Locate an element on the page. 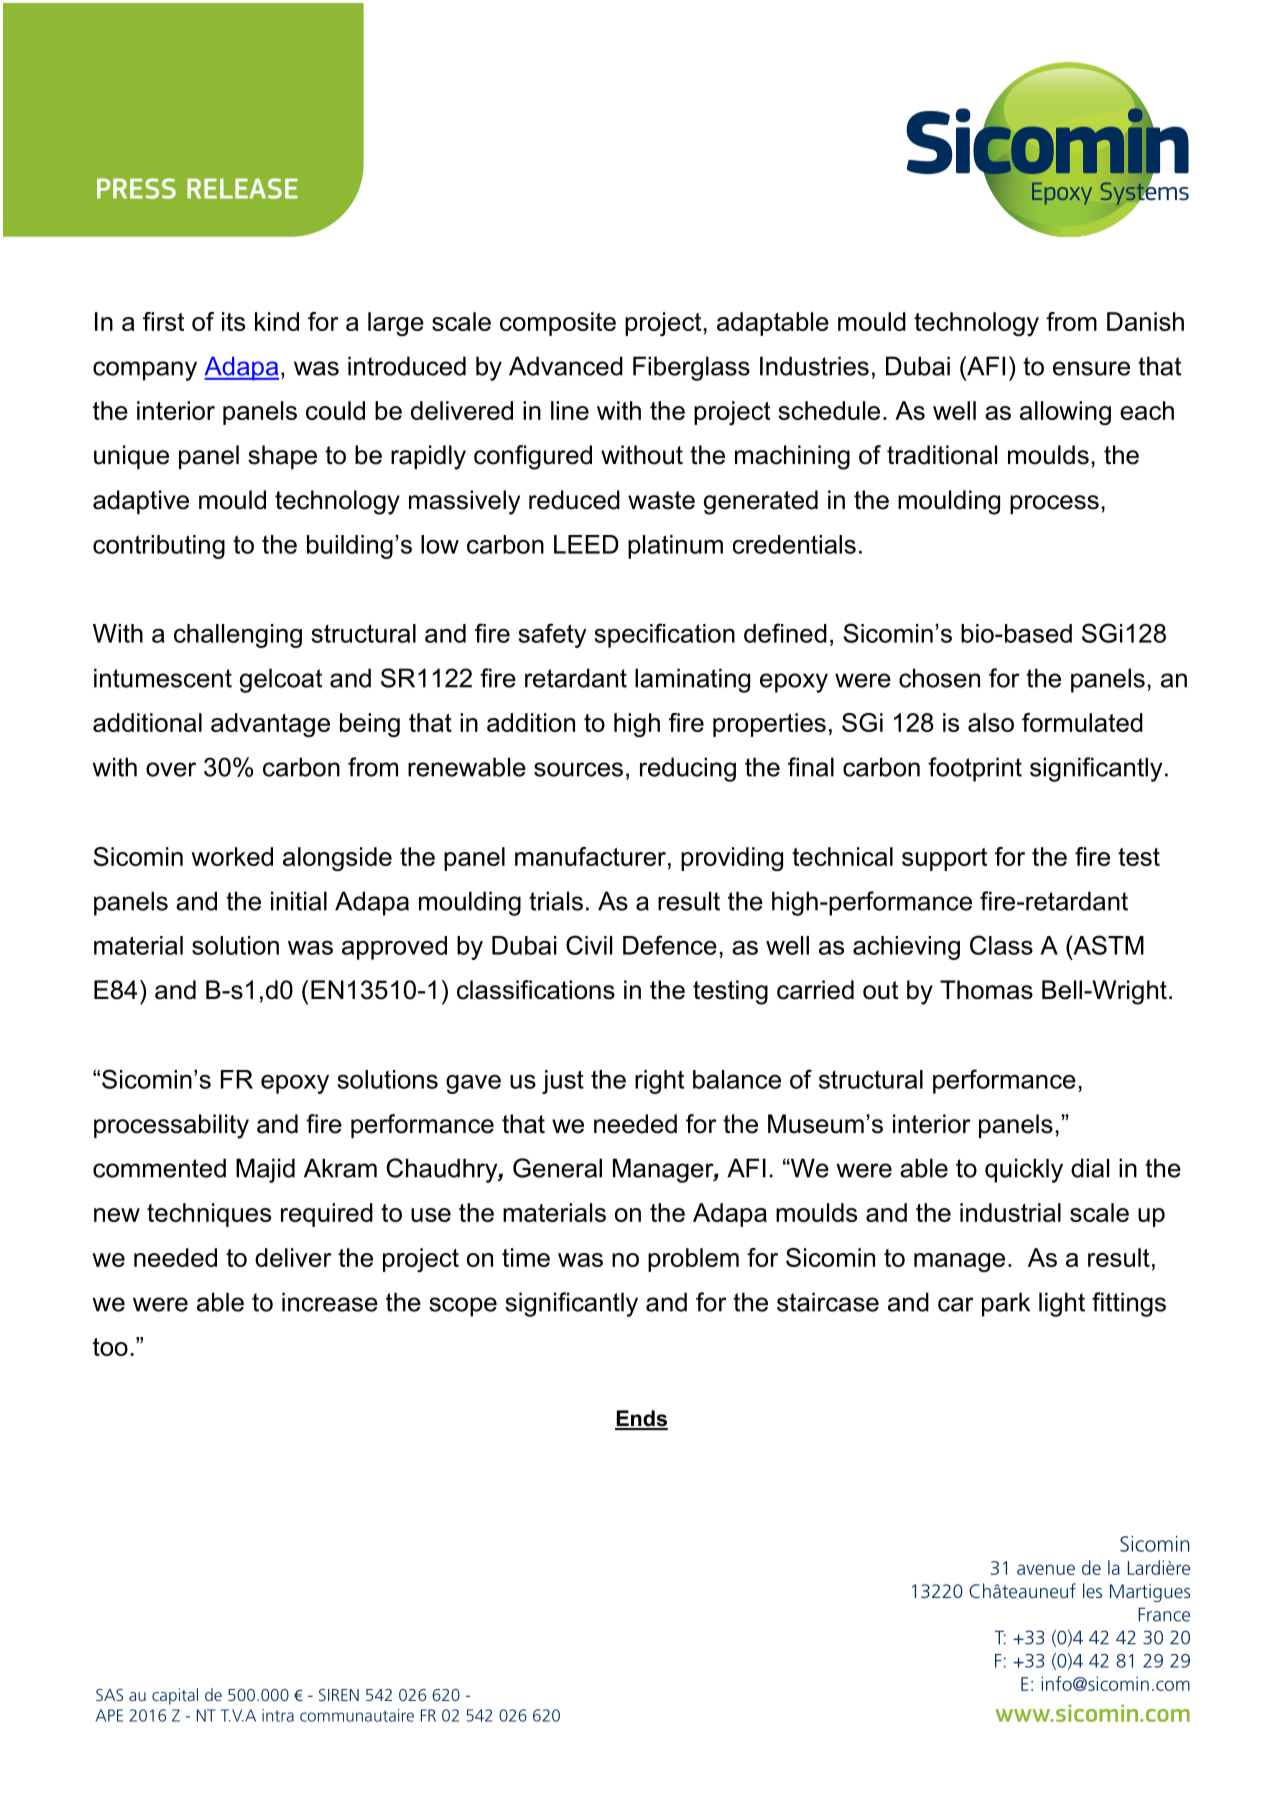 This document has width=1282, height=1813. Danish is located at coordinates (1145, 321).
